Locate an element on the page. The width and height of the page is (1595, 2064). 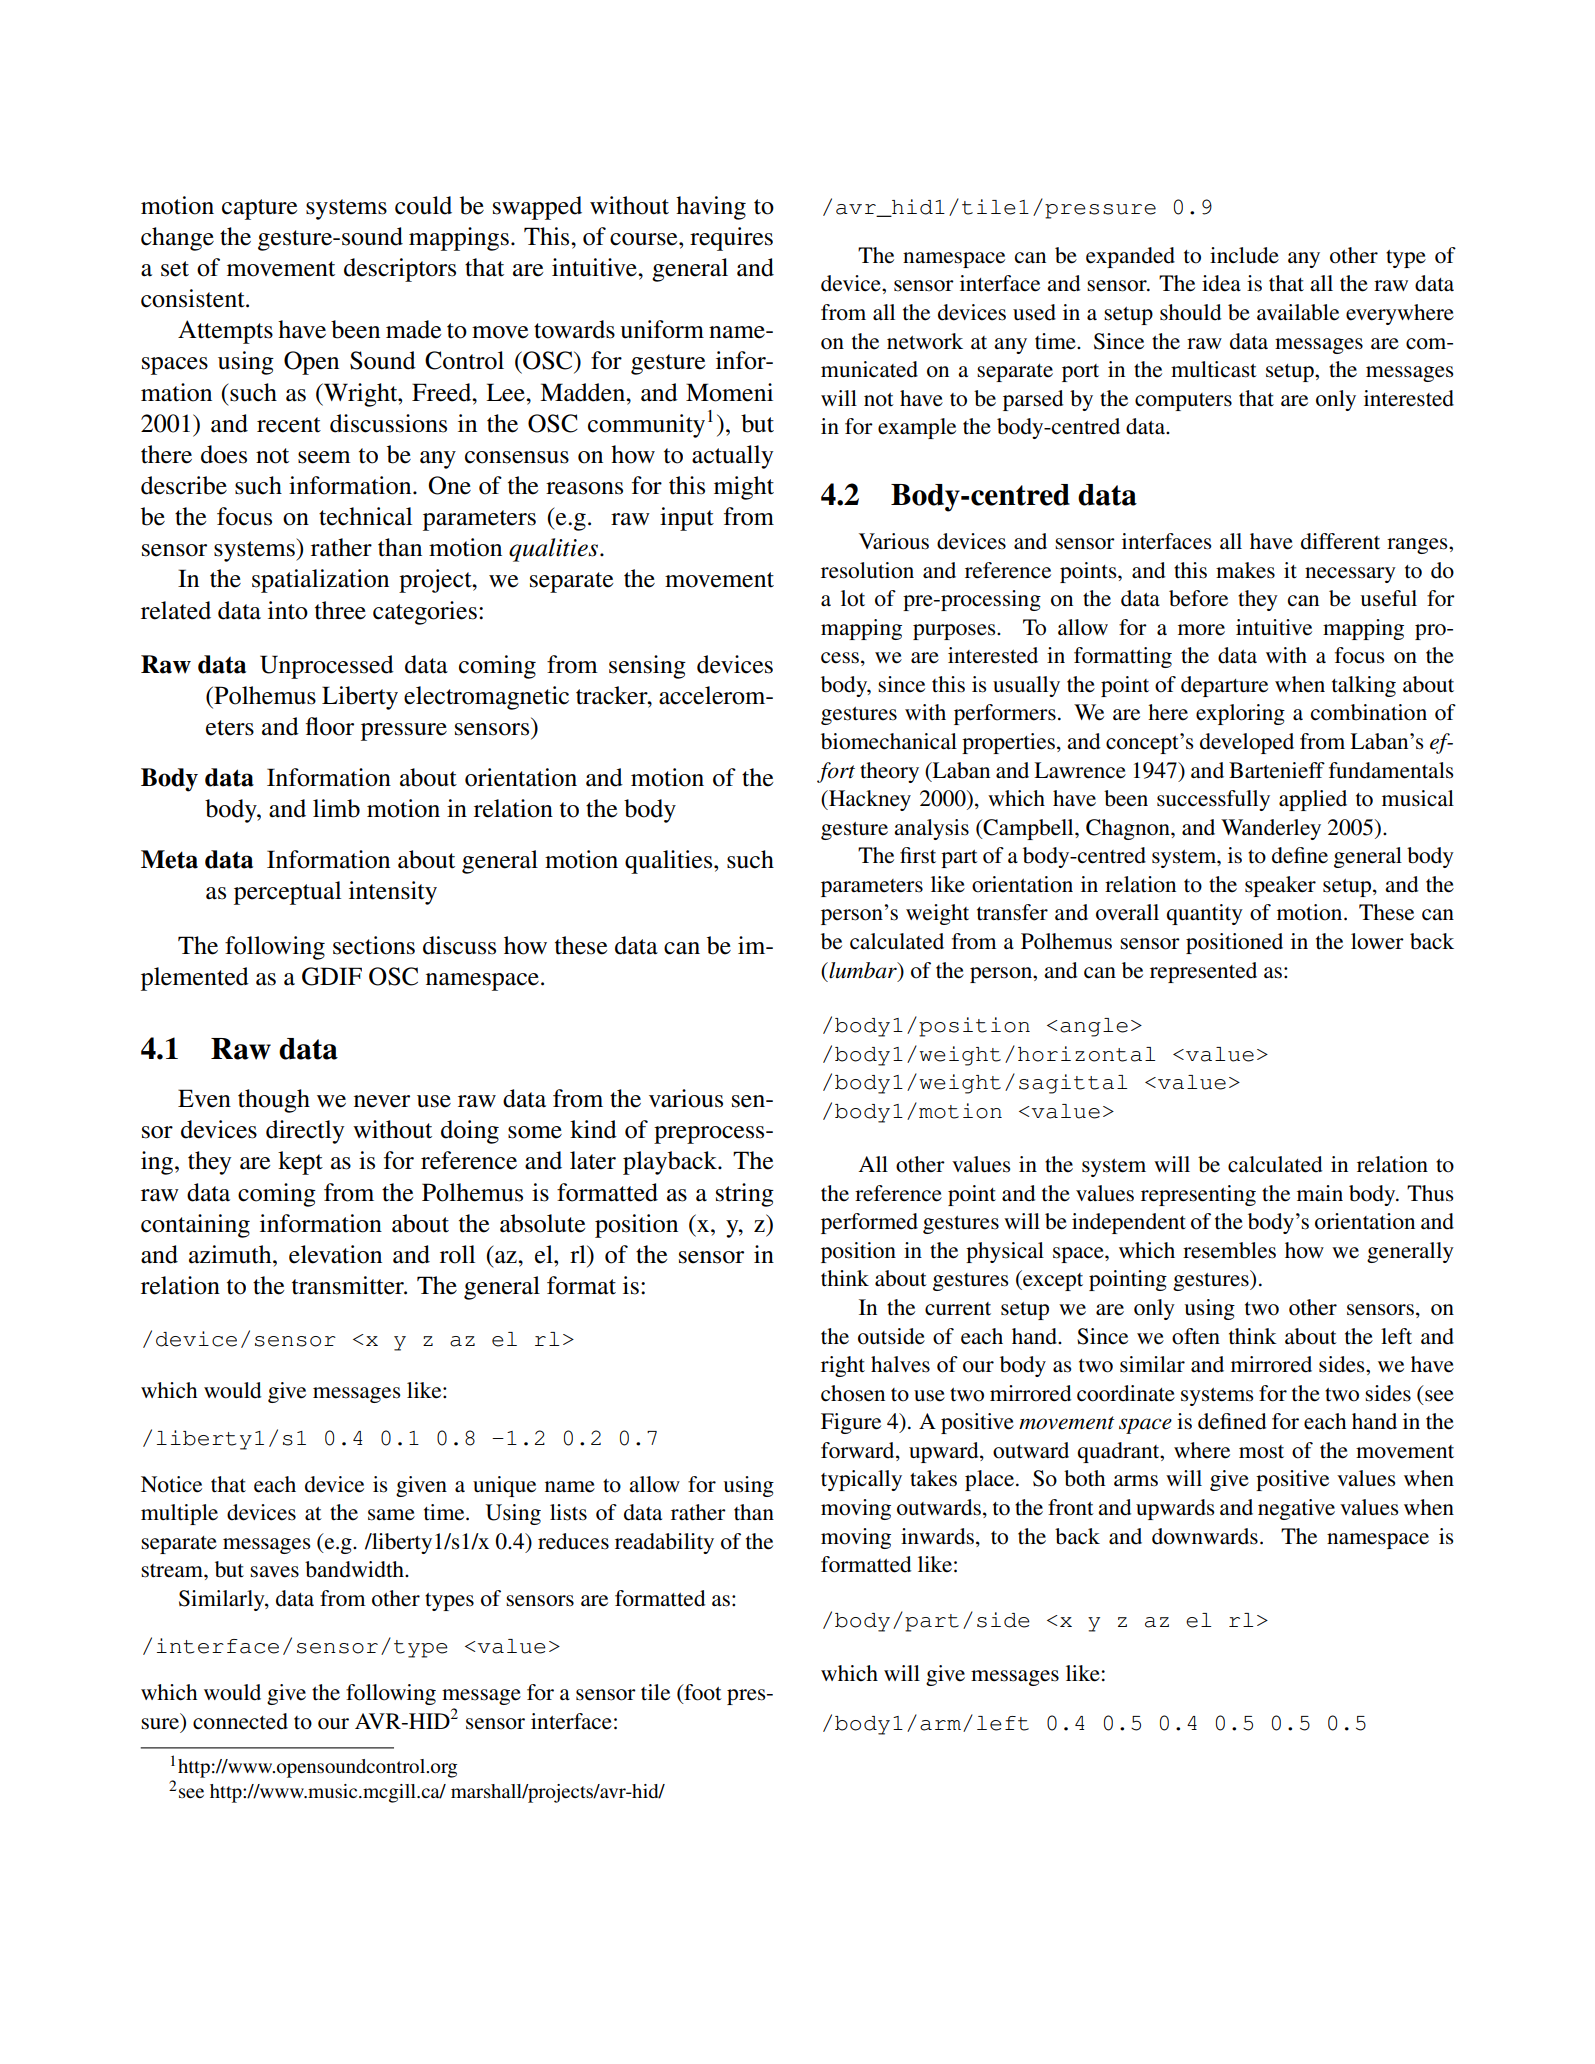
biomechanical is located at coordinates (889, 741).
